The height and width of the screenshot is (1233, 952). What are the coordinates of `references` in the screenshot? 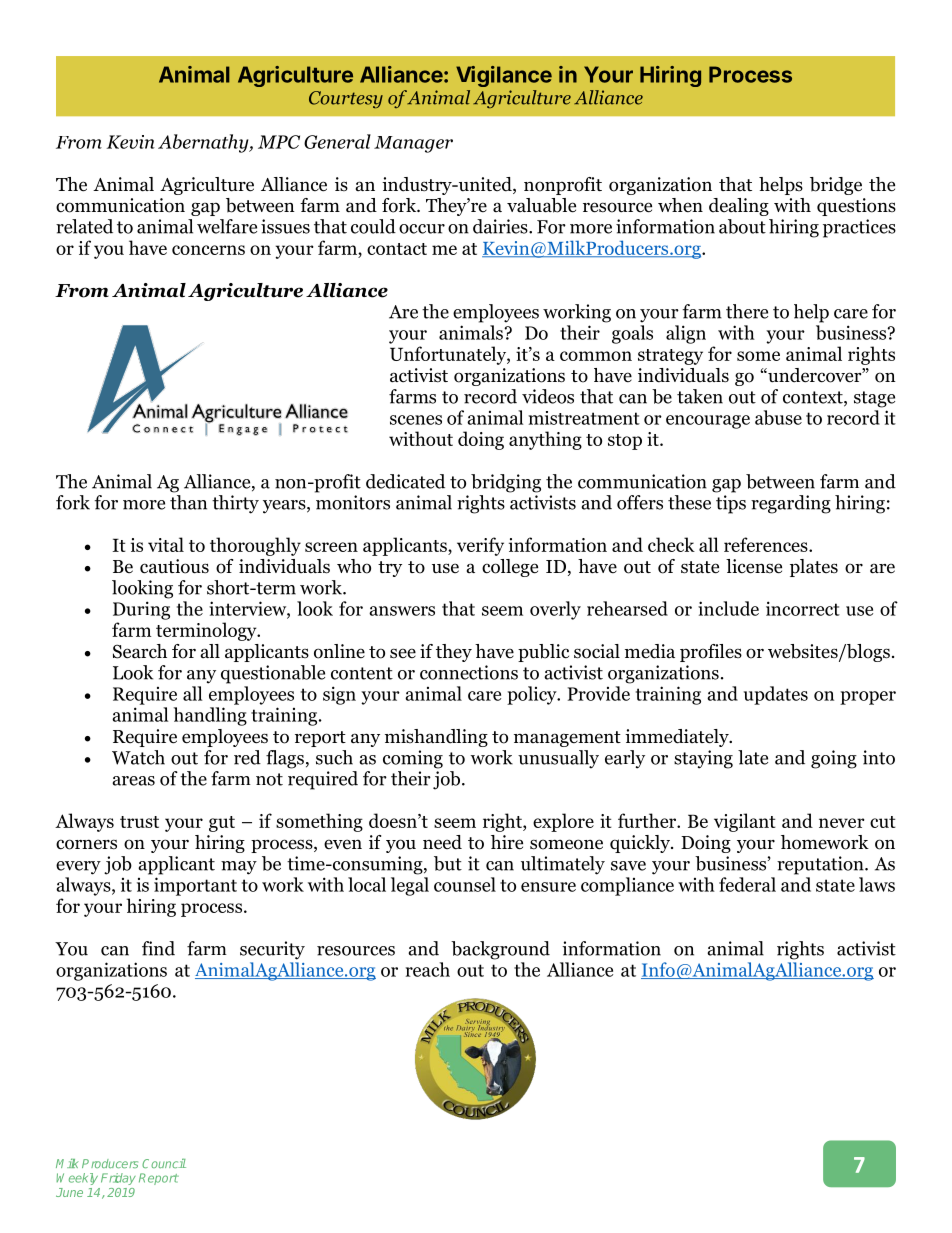 It's located at (767, 544).
